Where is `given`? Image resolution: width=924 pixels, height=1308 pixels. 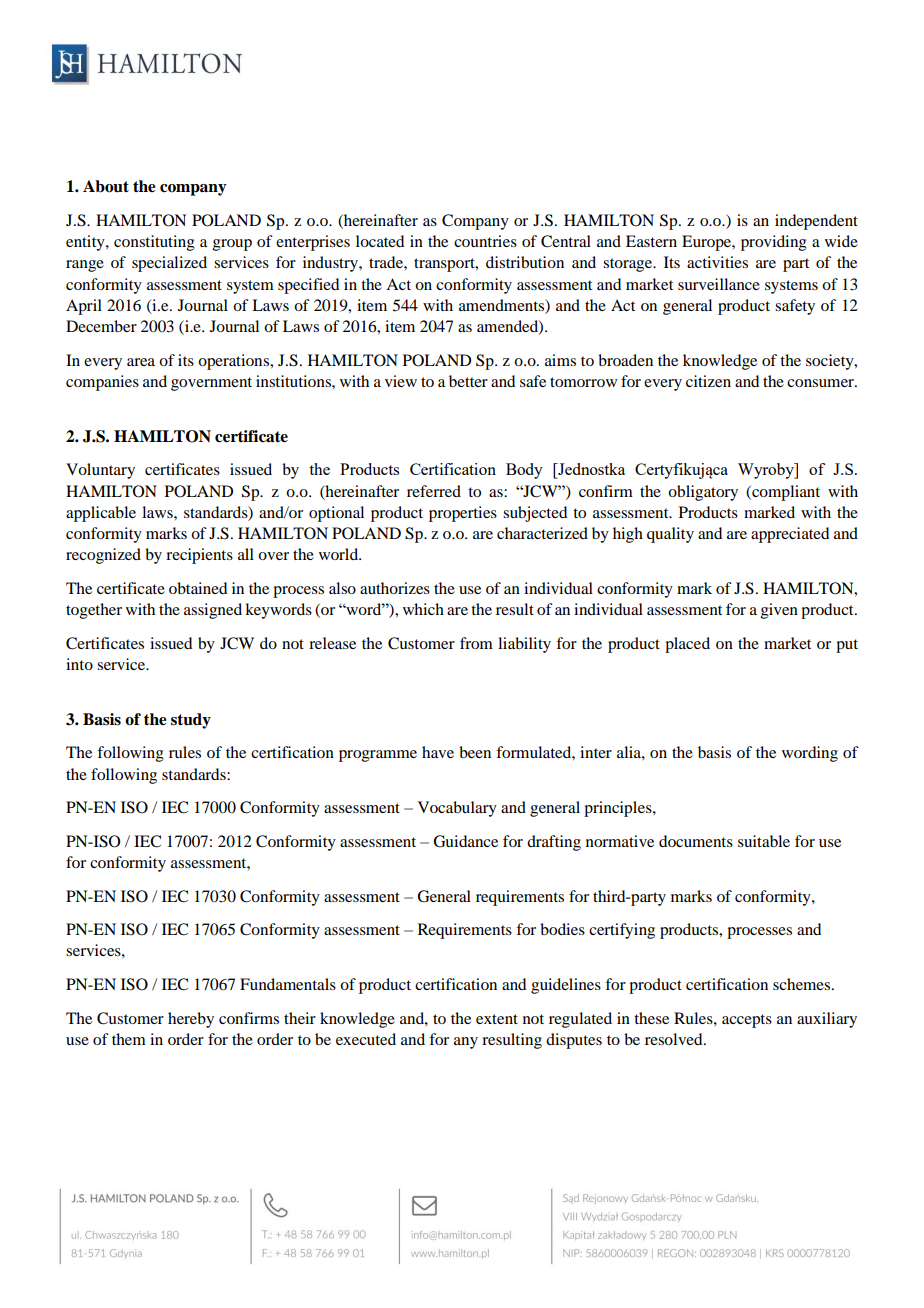 given is located at coordinates (779, 611).
